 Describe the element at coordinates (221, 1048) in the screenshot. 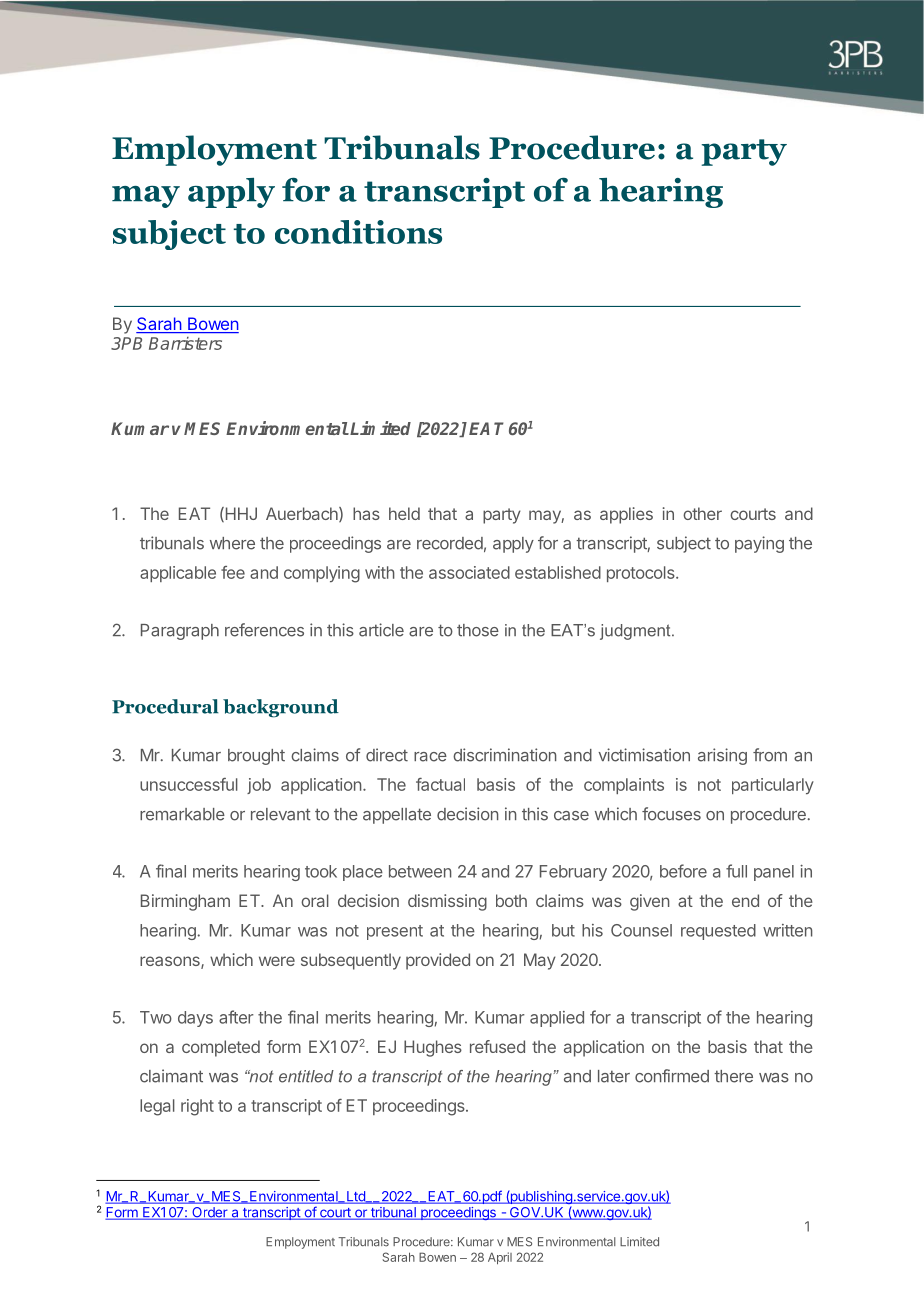

I see `completed` at that location.
